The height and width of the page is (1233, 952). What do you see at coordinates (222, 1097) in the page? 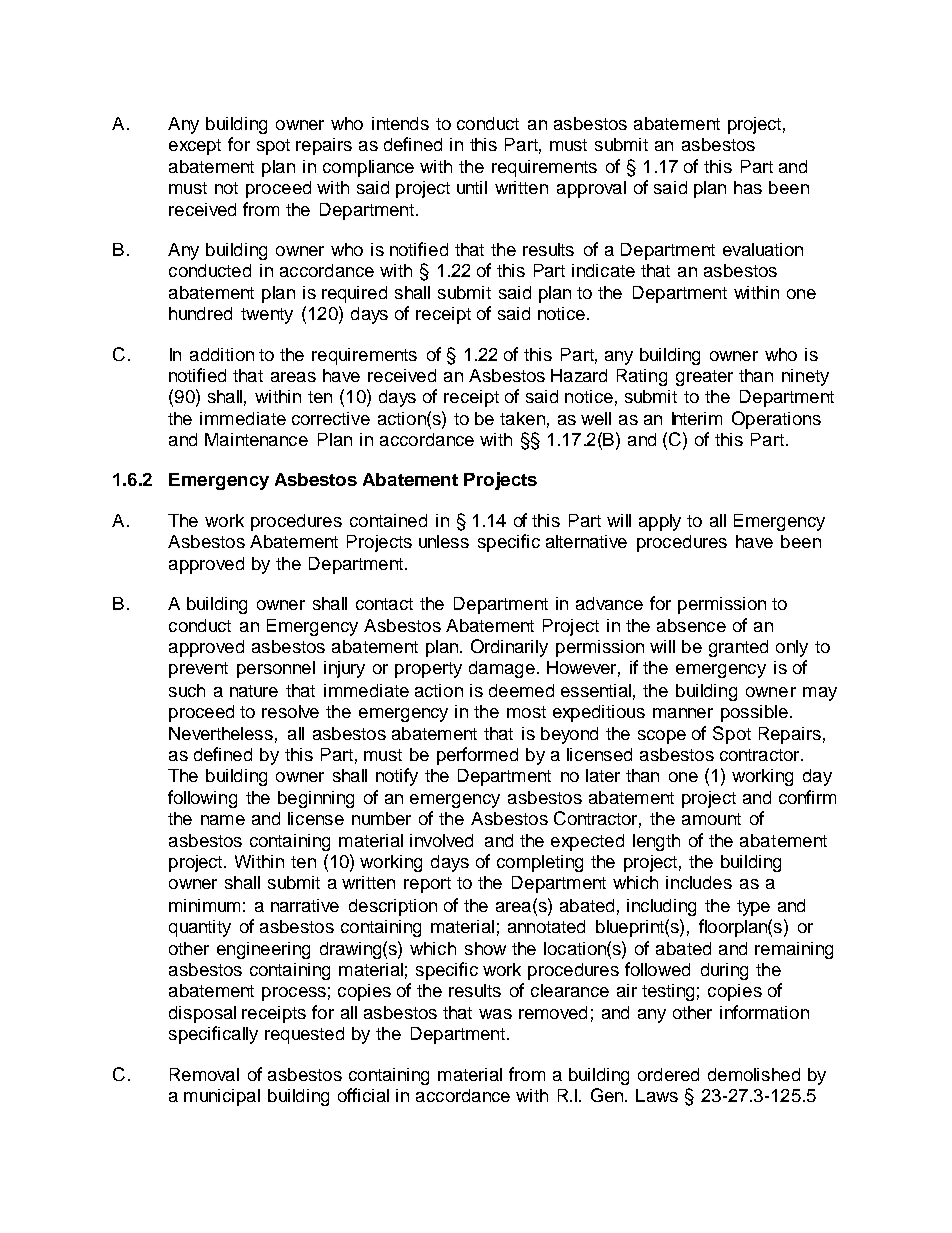
I see `municipal` at bounding box center [222, 1097].
